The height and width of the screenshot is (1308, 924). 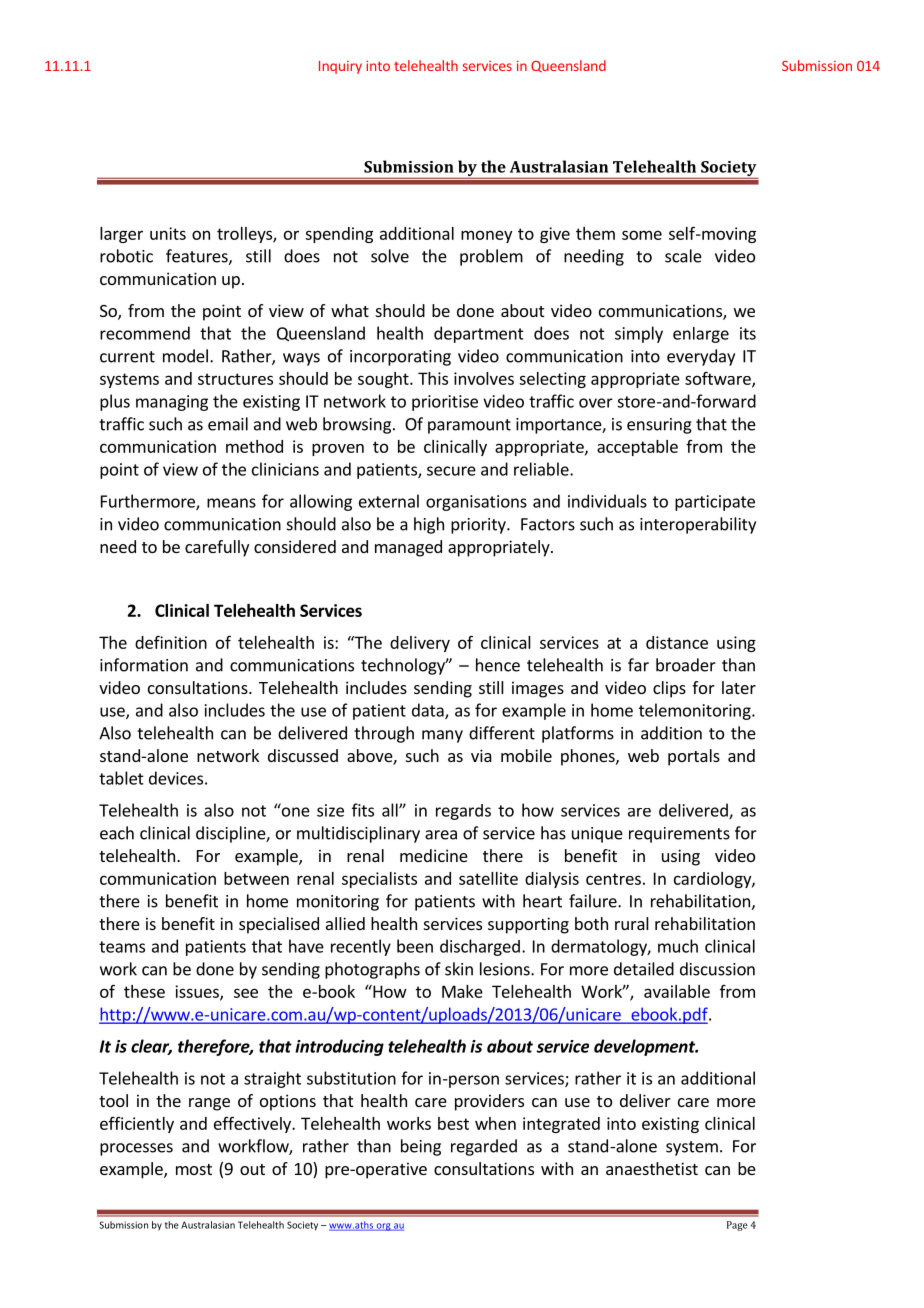 What do you see at coordinates (340, 67) in the screenshot?
I see `Inquiry` at bounding box center [340, 67].
